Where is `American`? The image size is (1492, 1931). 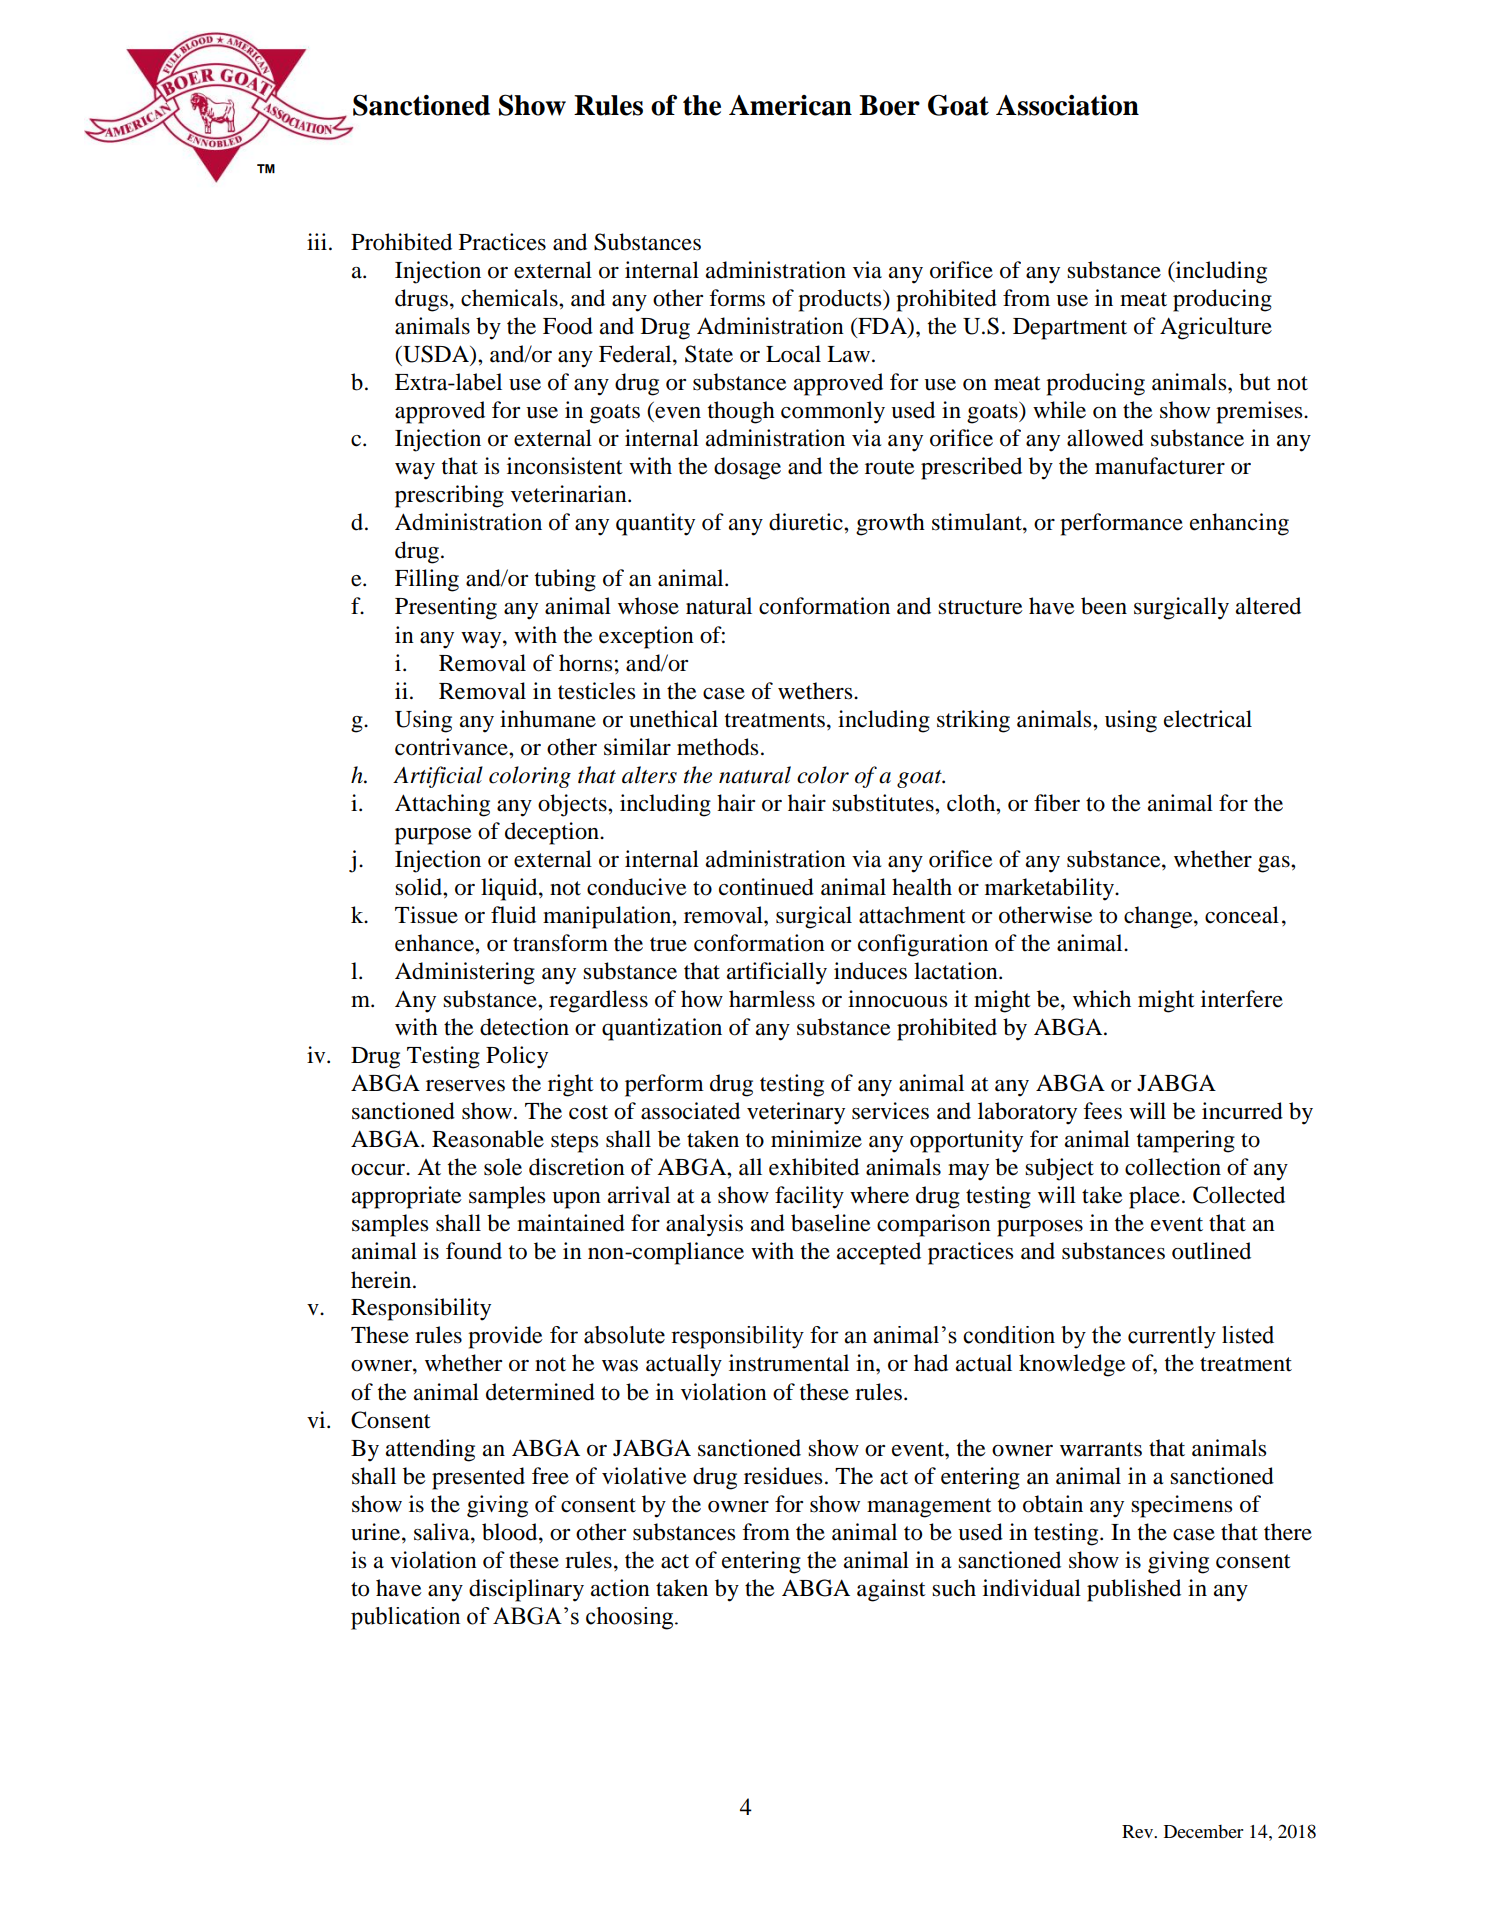
American is located at coordinates (790, 105).
